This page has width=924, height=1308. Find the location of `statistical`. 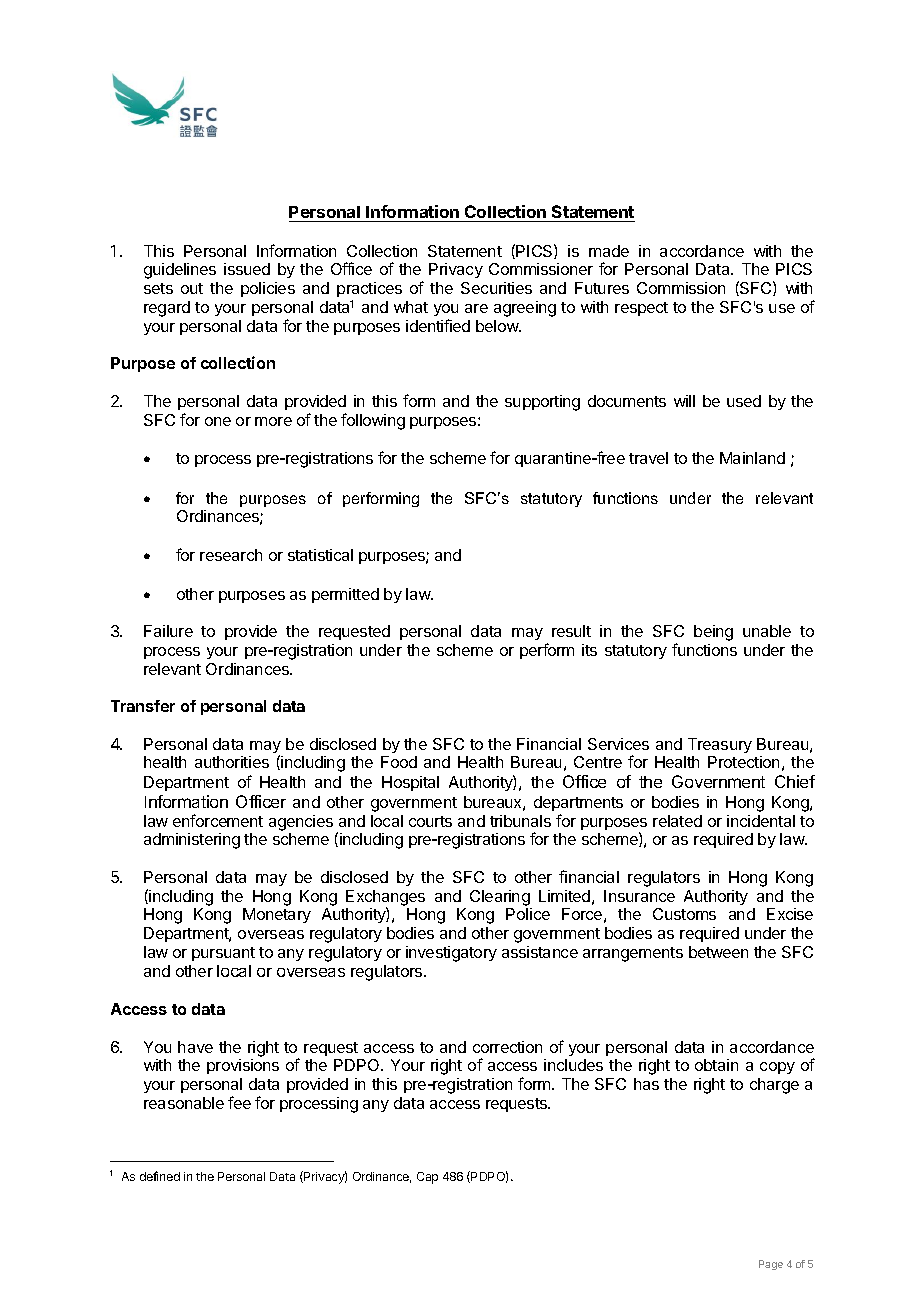

statistical is located at coordinates (320, 555).
